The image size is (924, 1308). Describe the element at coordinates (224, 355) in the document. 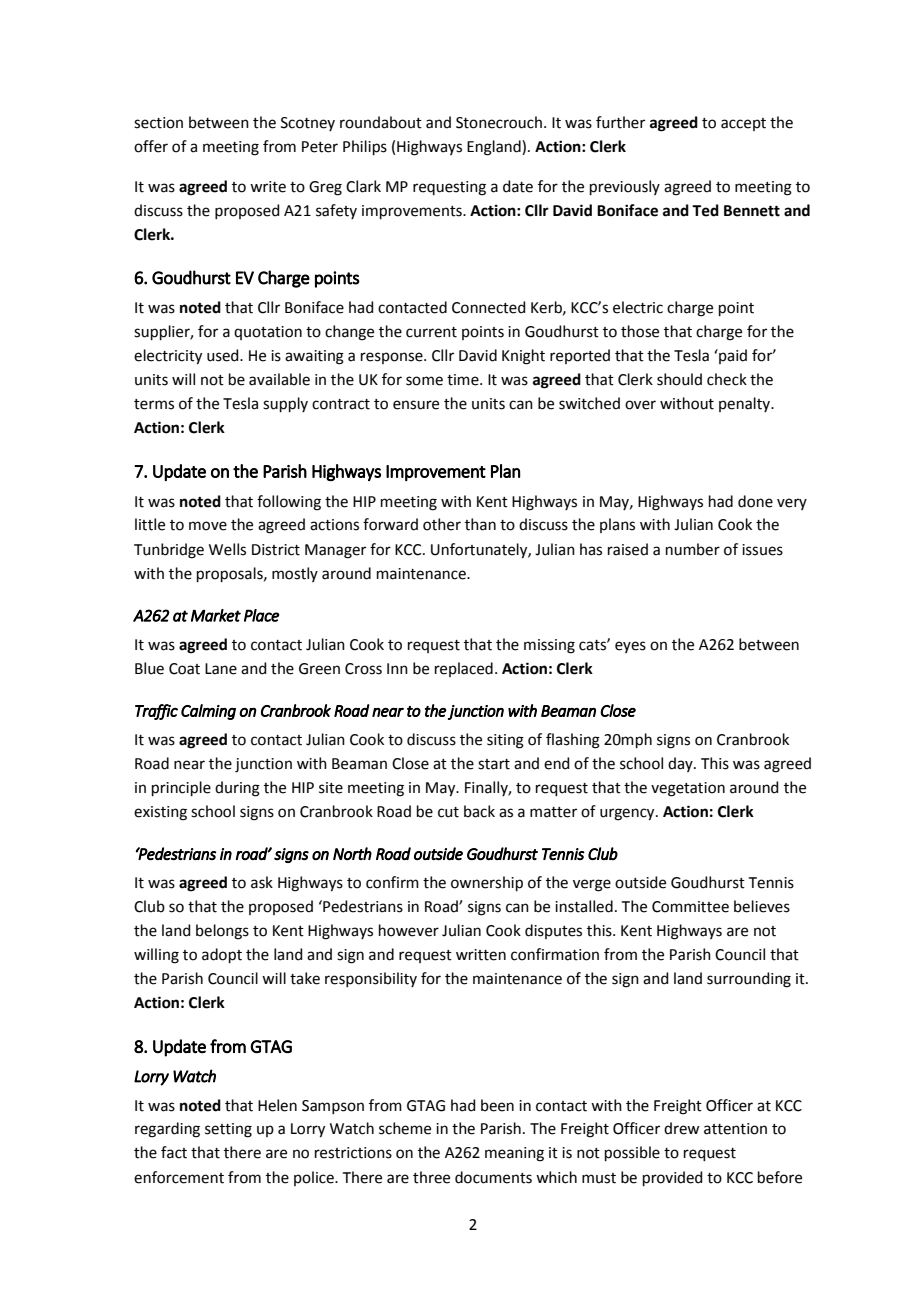

I see `used` at that location.
